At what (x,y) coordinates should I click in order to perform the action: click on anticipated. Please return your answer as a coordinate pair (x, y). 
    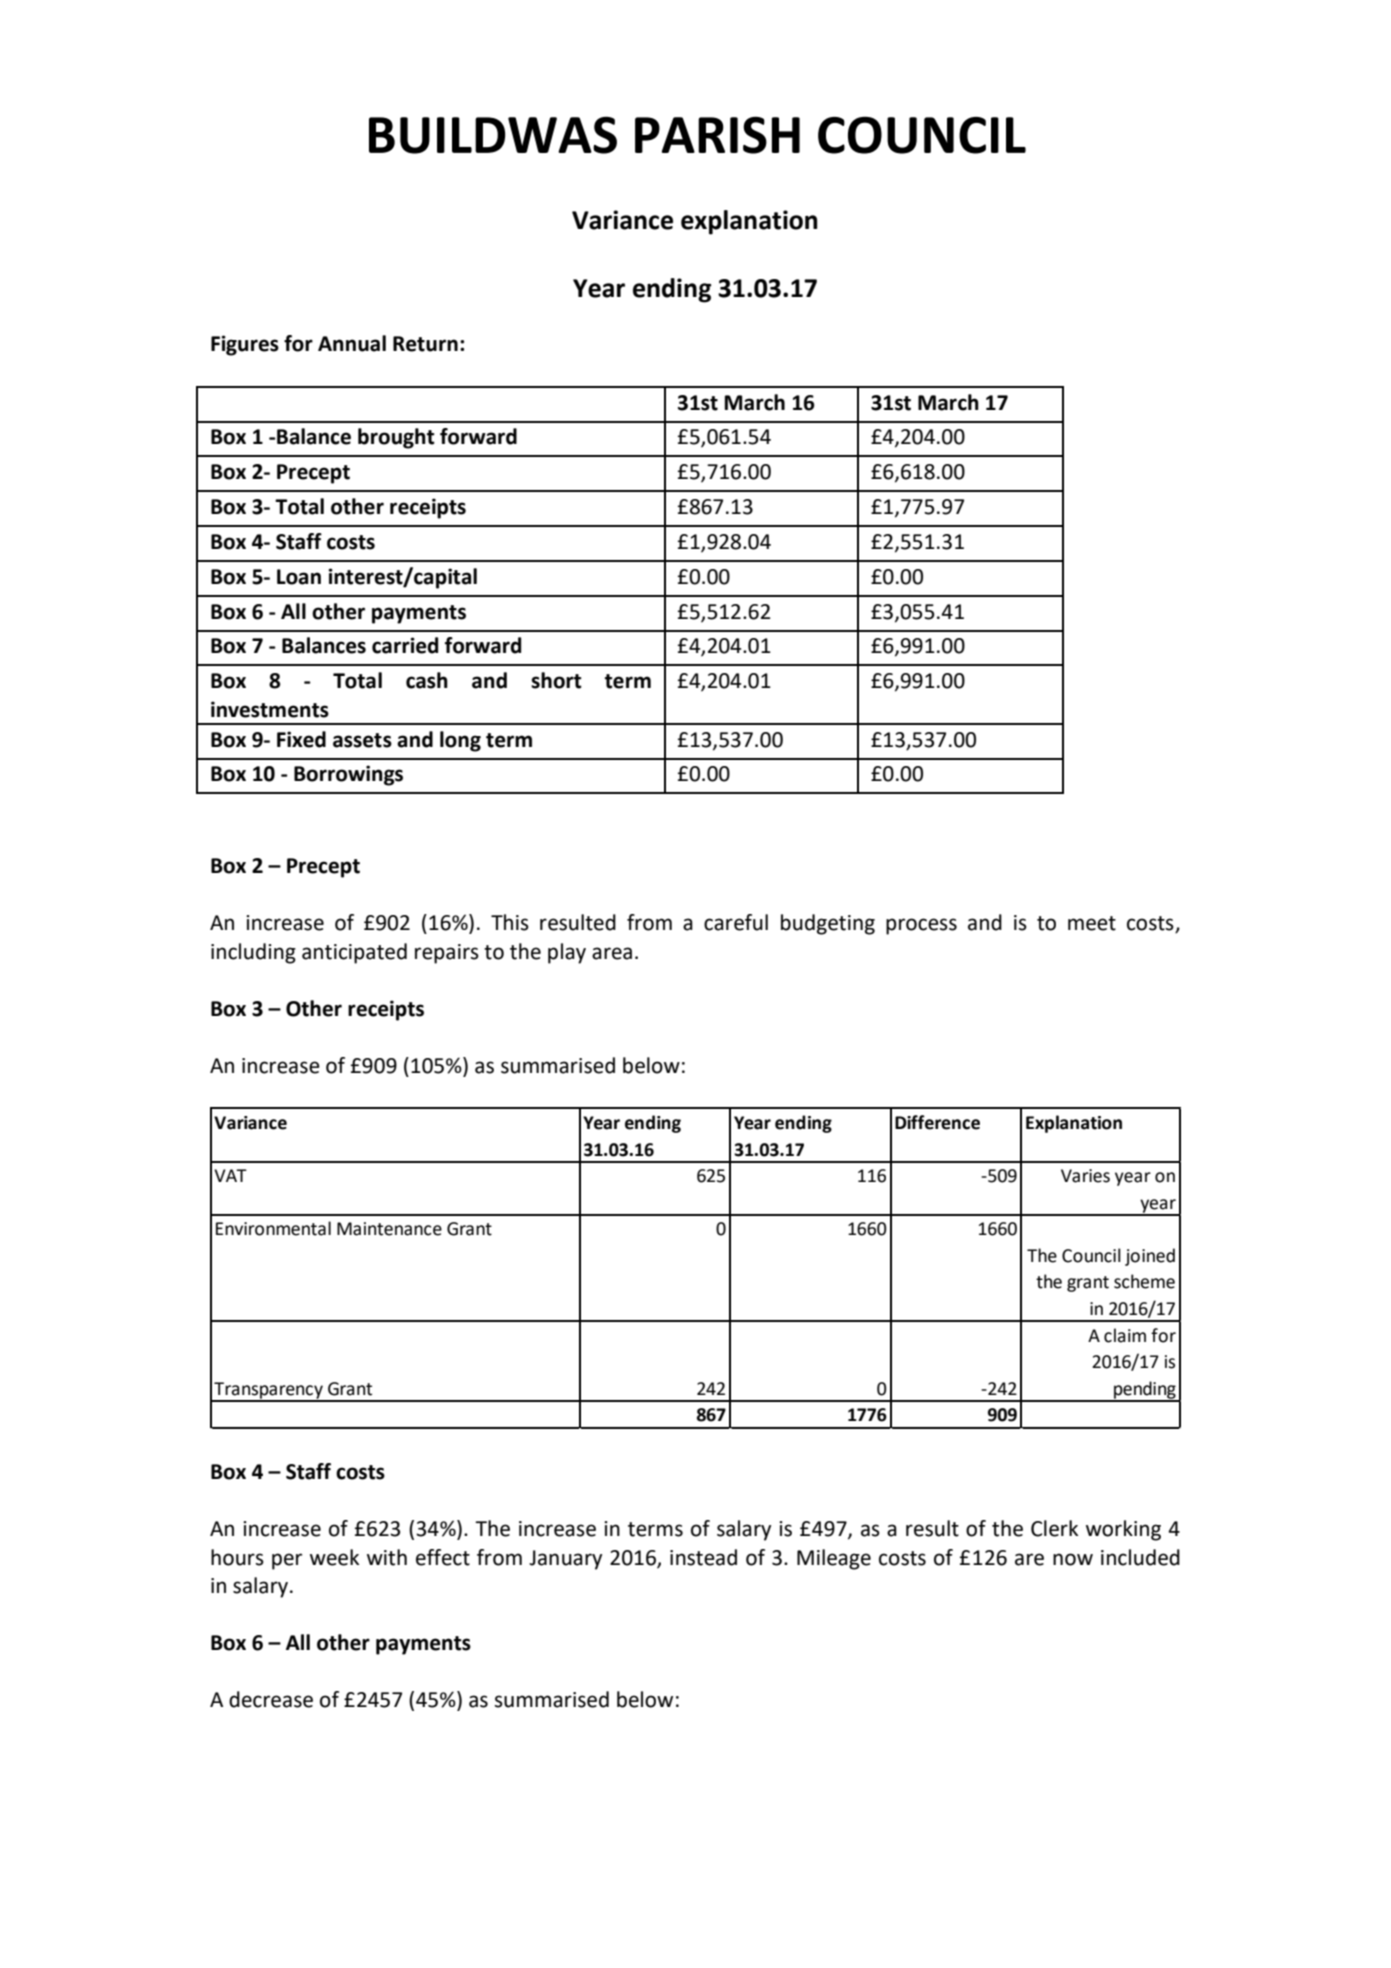
    Looking at the image, I should click on (354, 953).
